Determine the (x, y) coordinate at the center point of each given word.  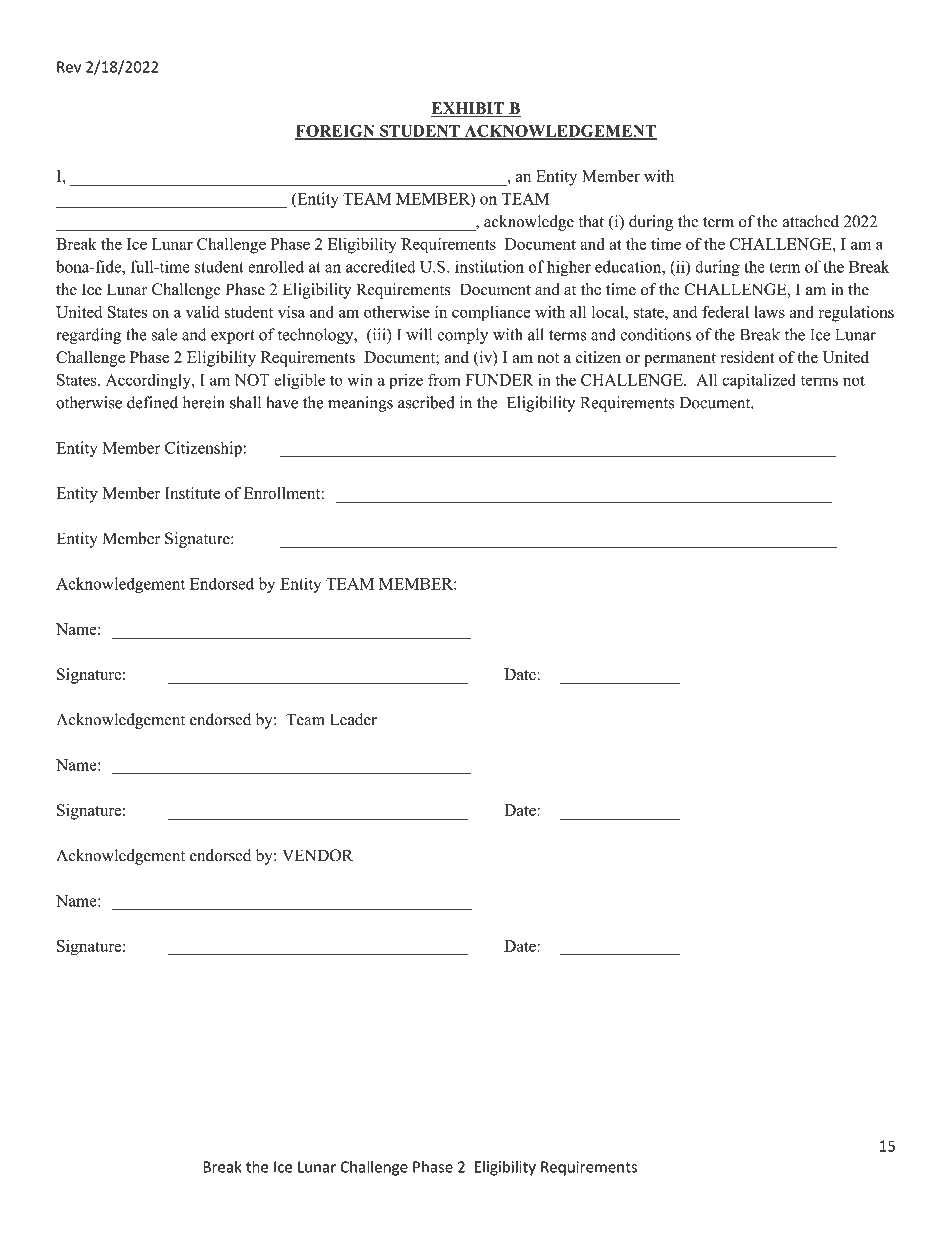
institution (489, 266)
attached (810, 221)
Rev (69, 67)
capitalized (759, 381)
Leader (353, 719)
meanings (360, 404)
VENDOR (317, 855)
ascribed (426, 402)
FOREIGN (336, 132)
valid (202, 312)
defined (152, 402)
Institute (192, 493)
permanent (680, 360)
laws (769, 312)
